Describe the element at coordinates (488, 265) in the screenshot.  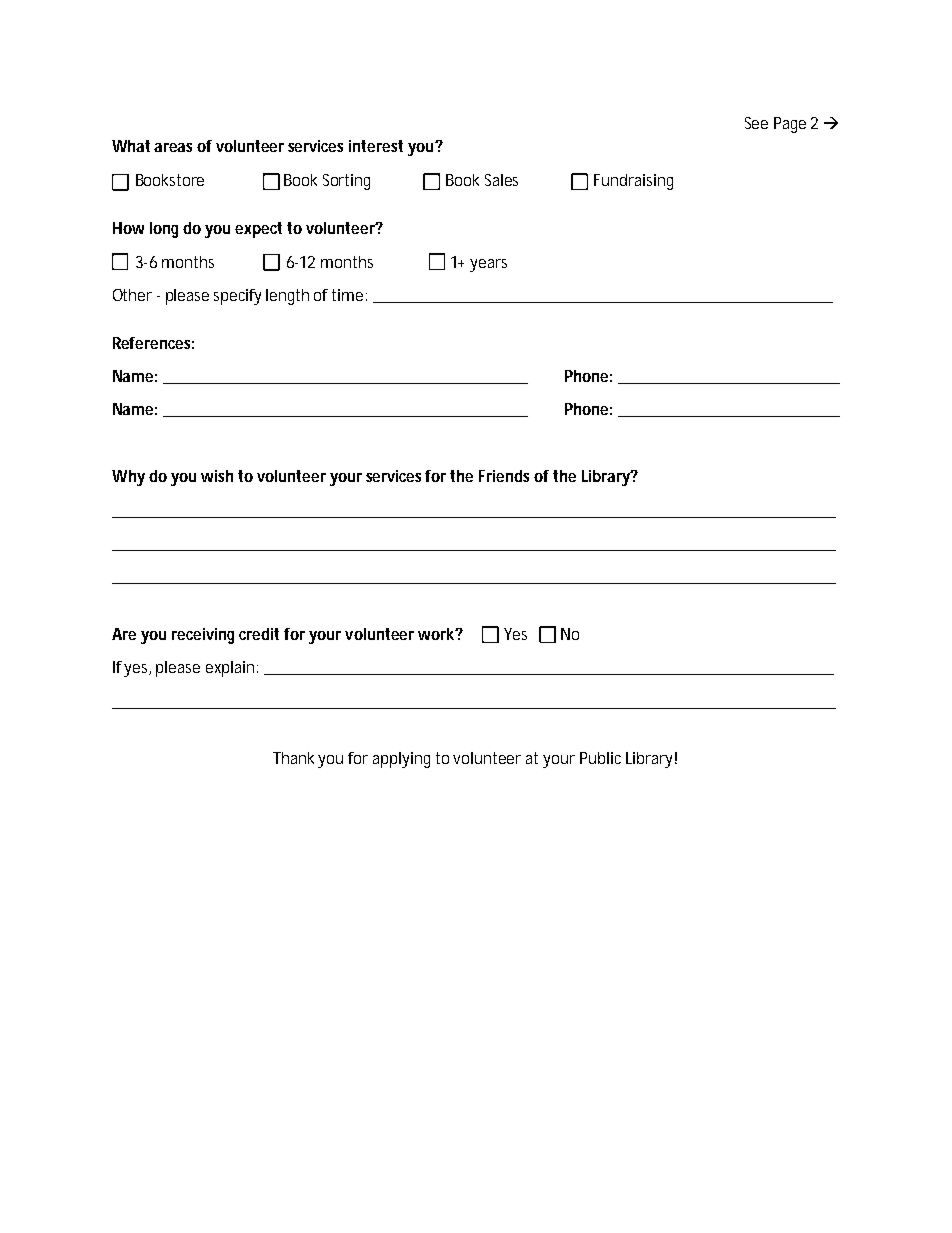
I see `years` at that location.
